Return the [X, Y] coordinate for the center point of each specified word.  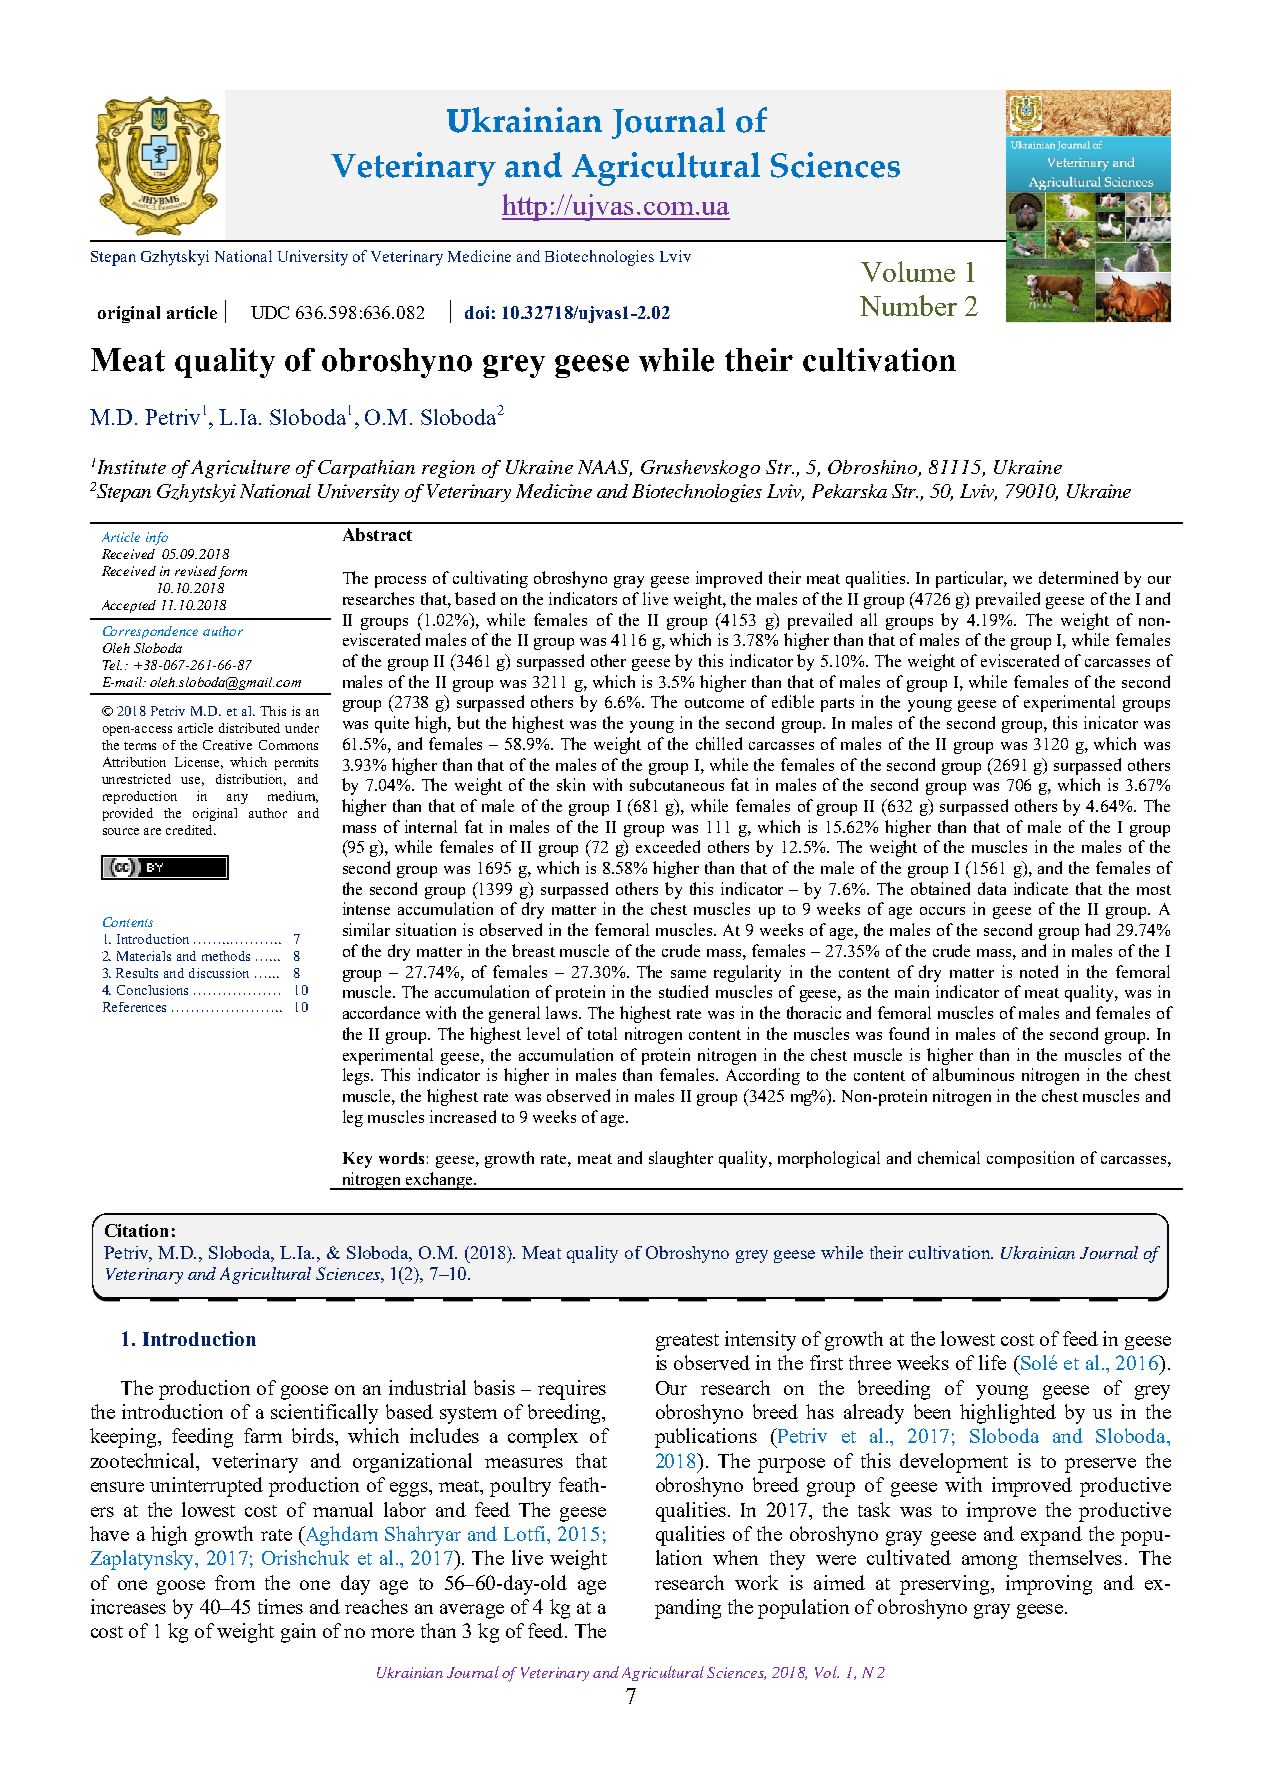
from [235, 1582]
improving [1049, 1585]
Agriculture [240, 469]
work [756, 1582]
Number [908, 305]
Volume [908, 271]
